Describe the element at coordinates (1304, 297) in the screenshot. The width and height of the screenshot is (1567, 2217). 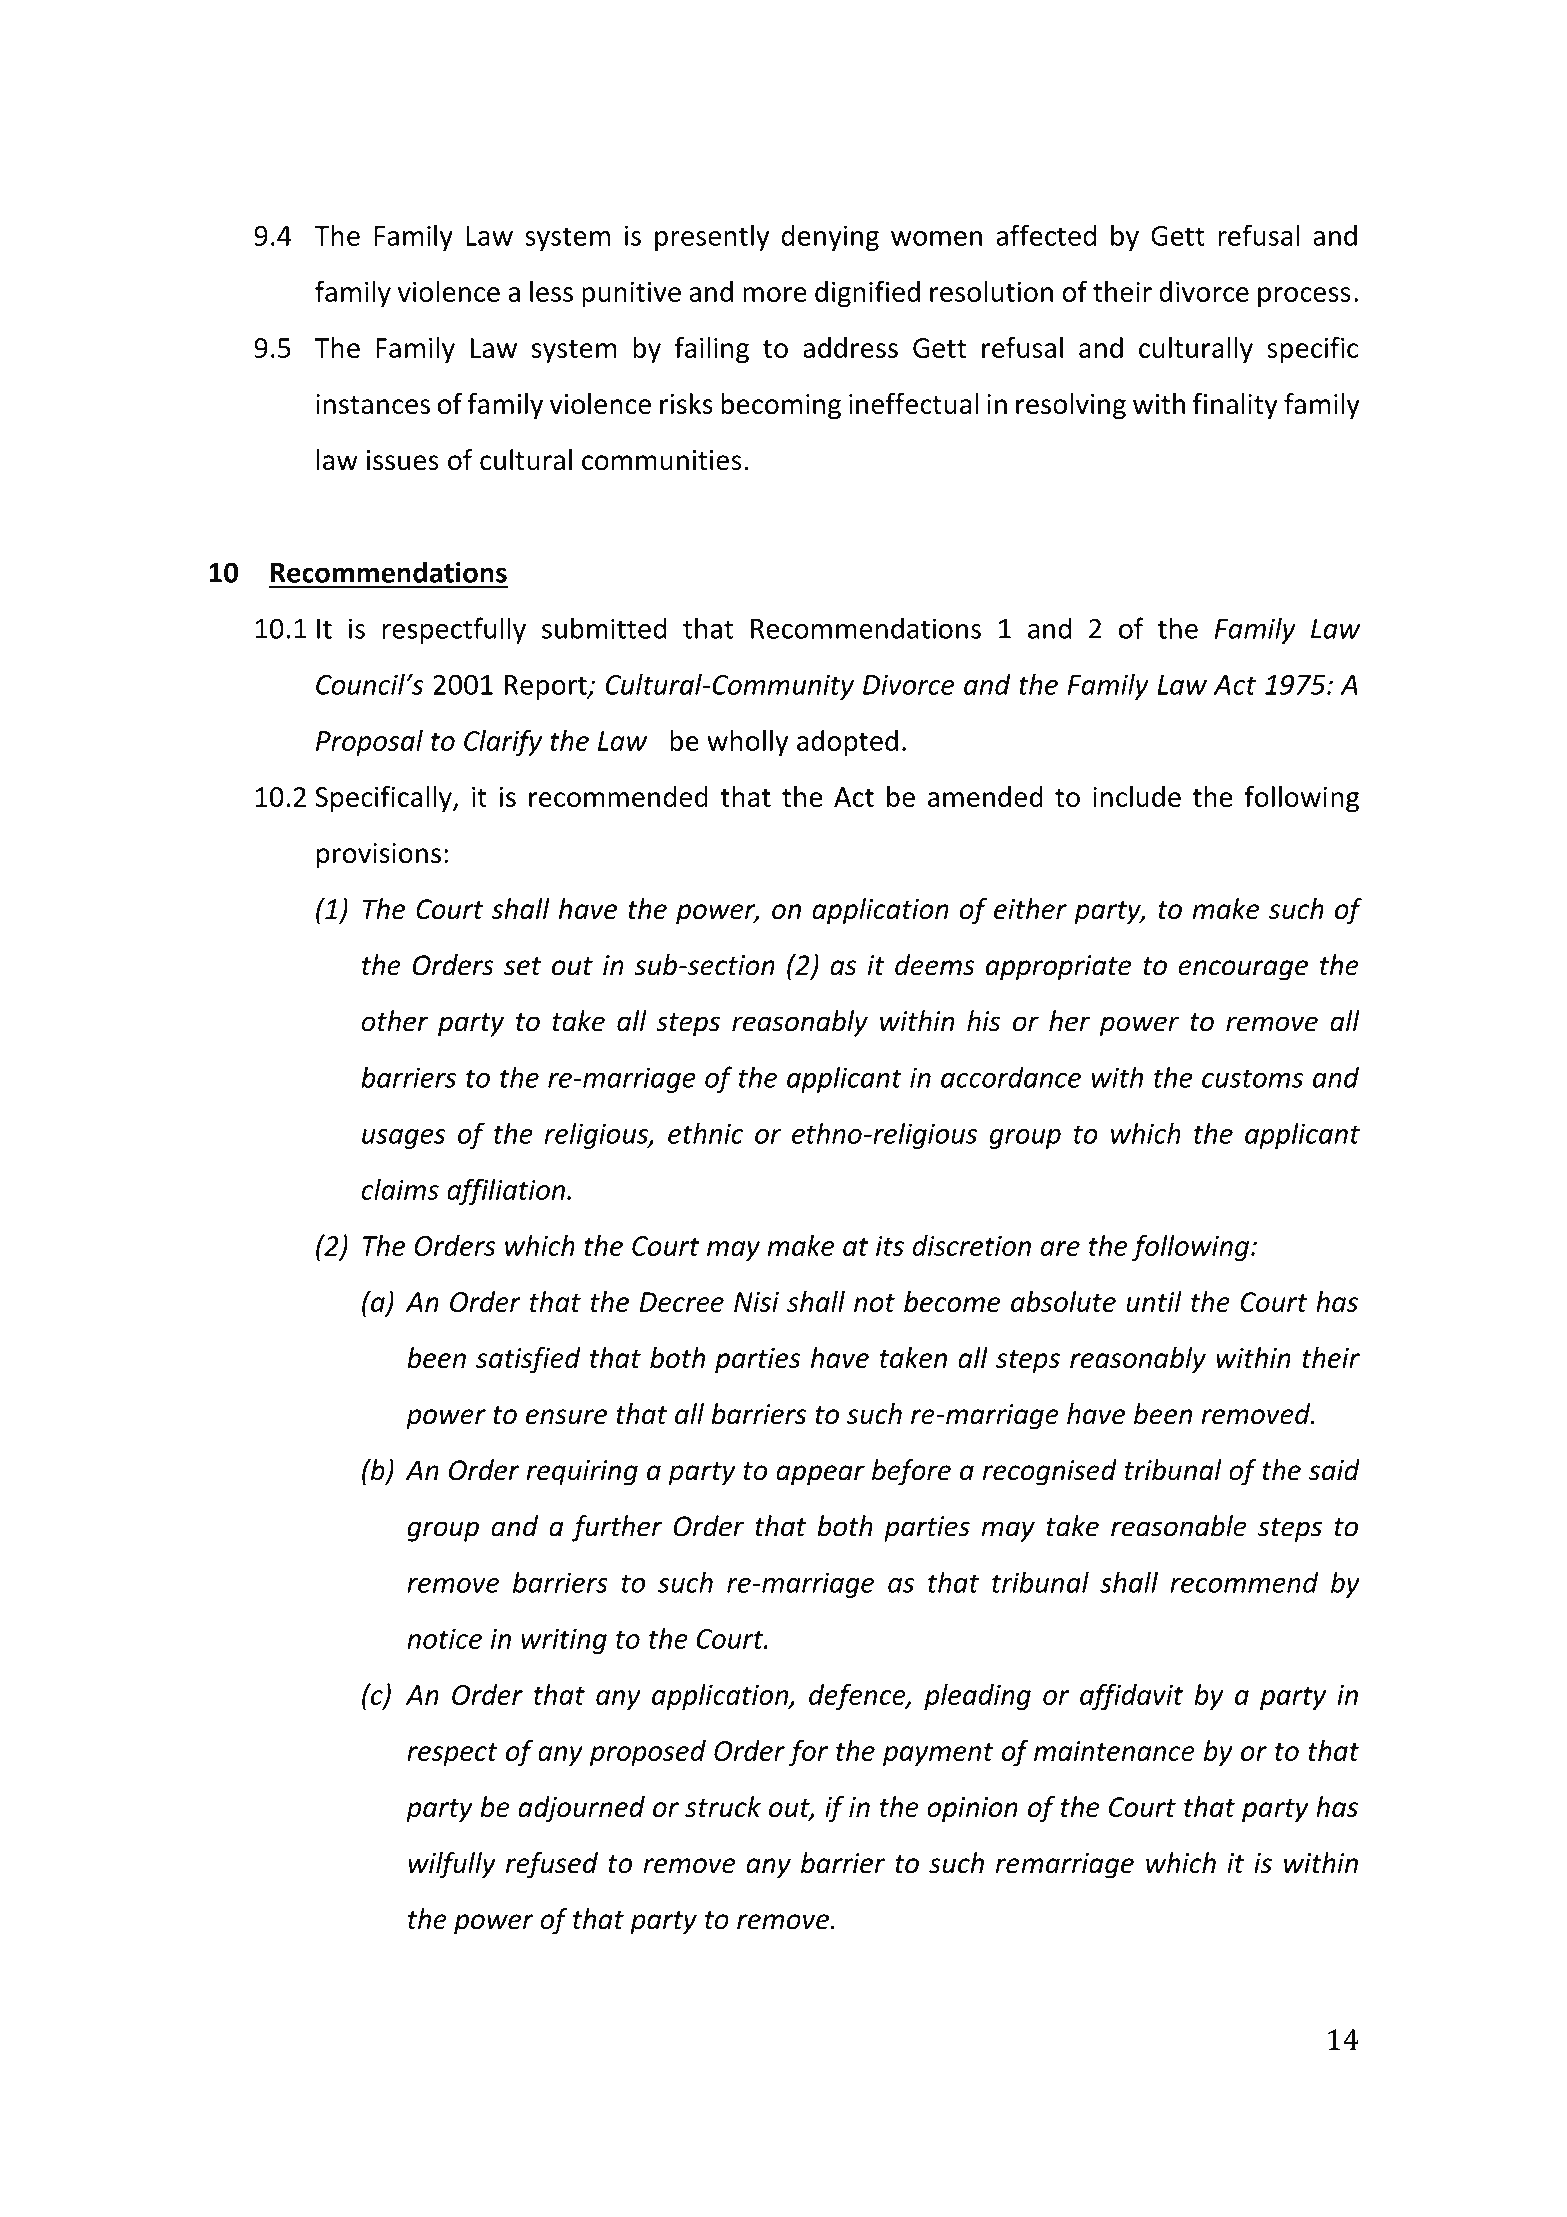
I see `process` at that location.
